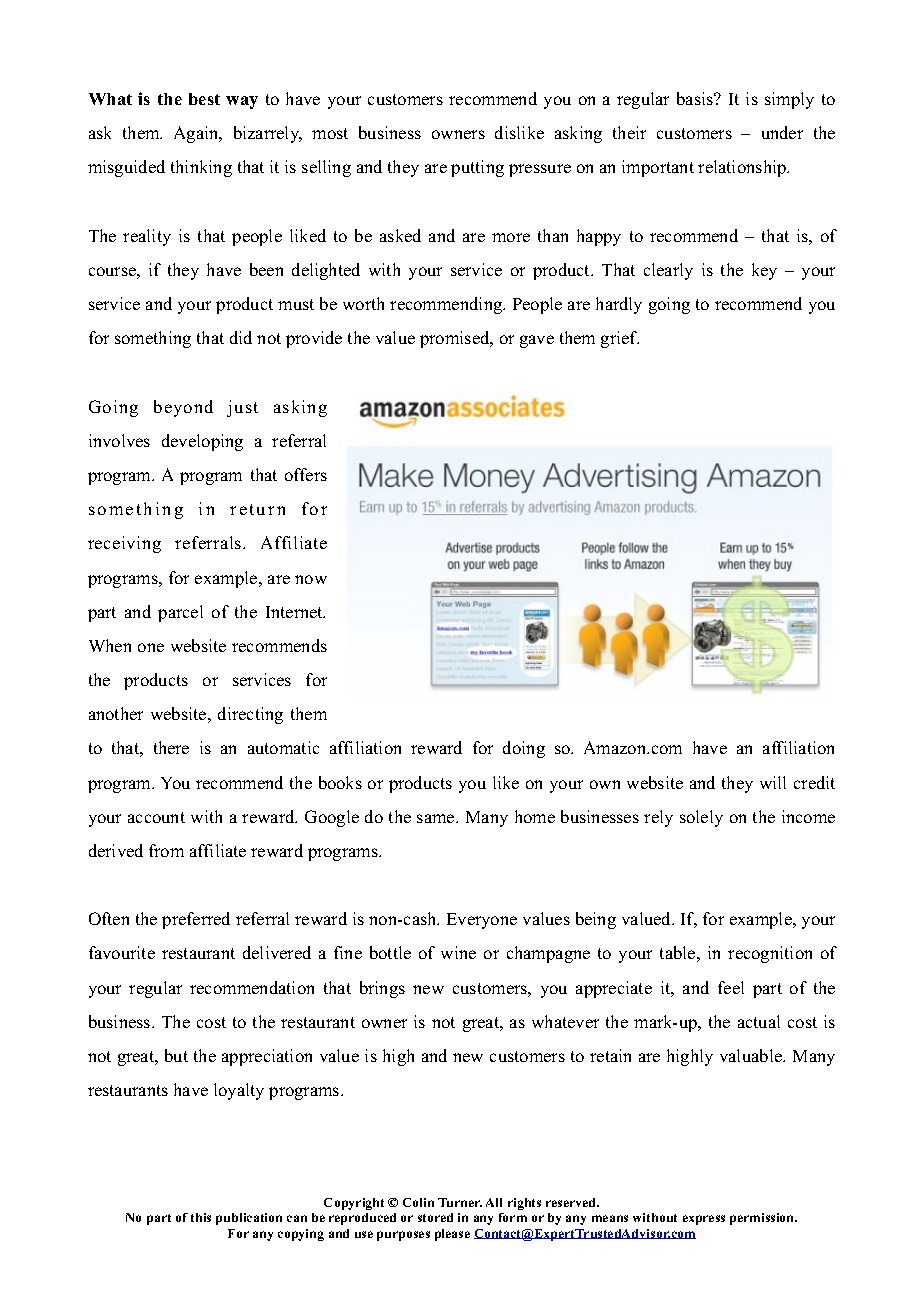 Image resolution: width=924 pixels, height=1308 pixels. I want to click on putting, so click(477, 168).
